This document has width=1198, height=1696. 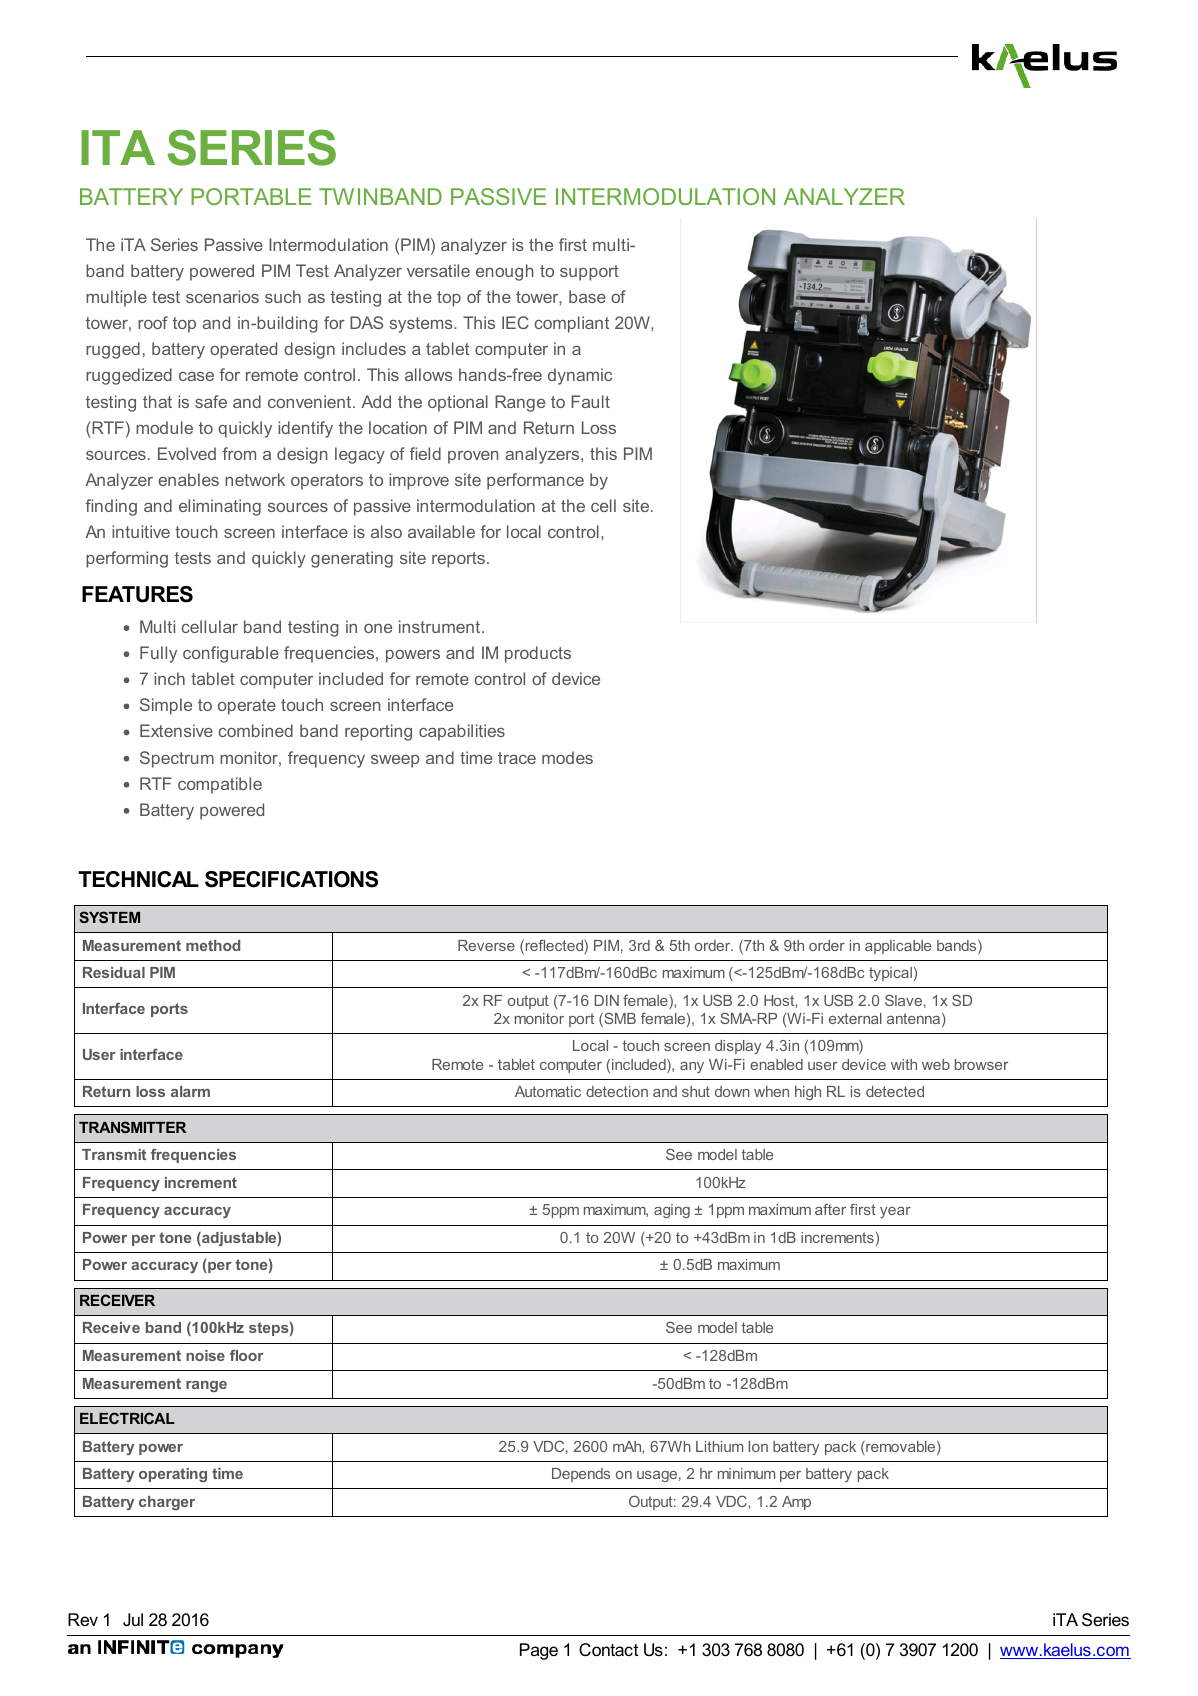 I want to click on alarm, so click(x=190, y=1091).
